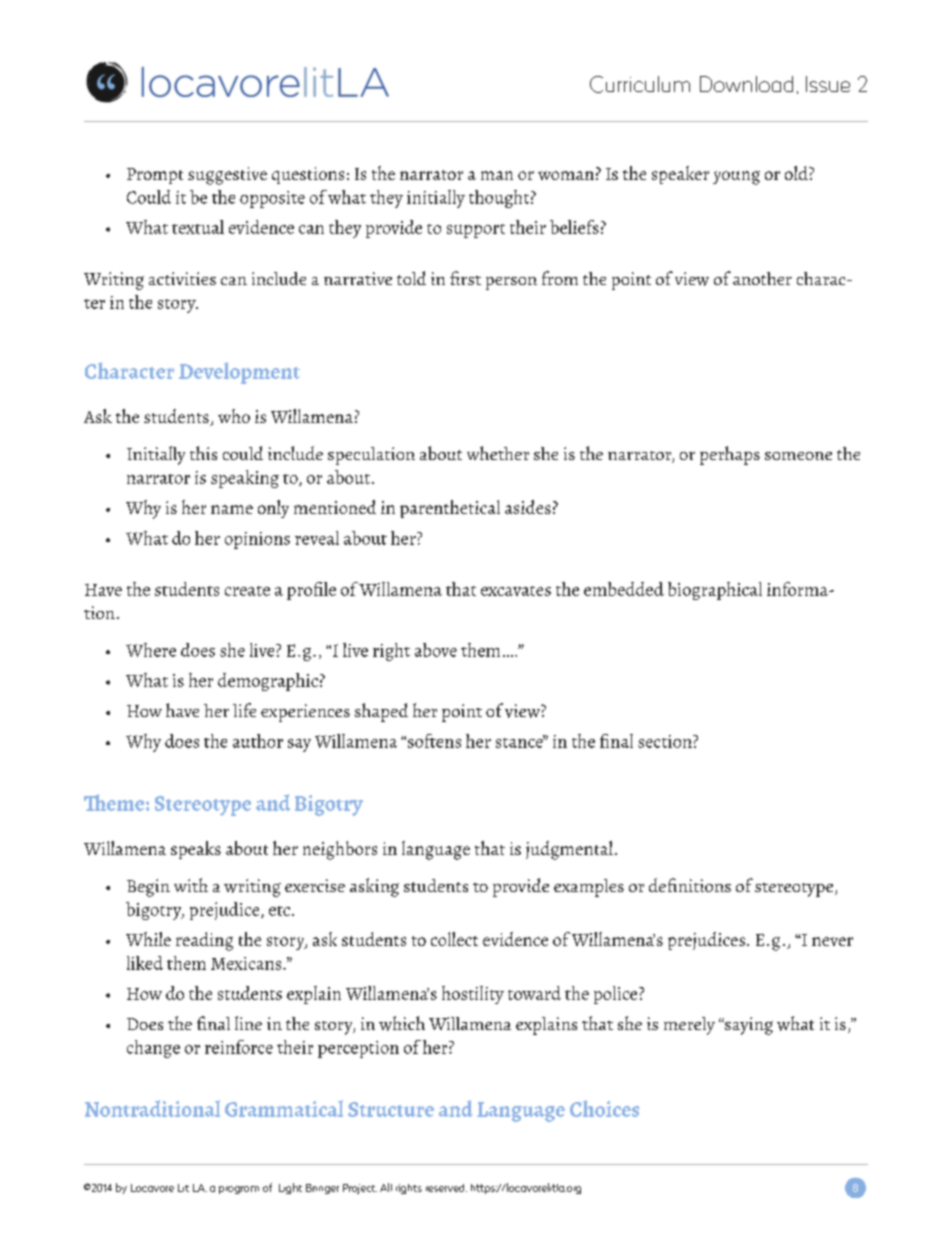 Image resolution: width=952 pixels, height=1233 pixels. Describe the element at coordinates (446, 1188) in the screenshot. I see `reserved` at that location.
